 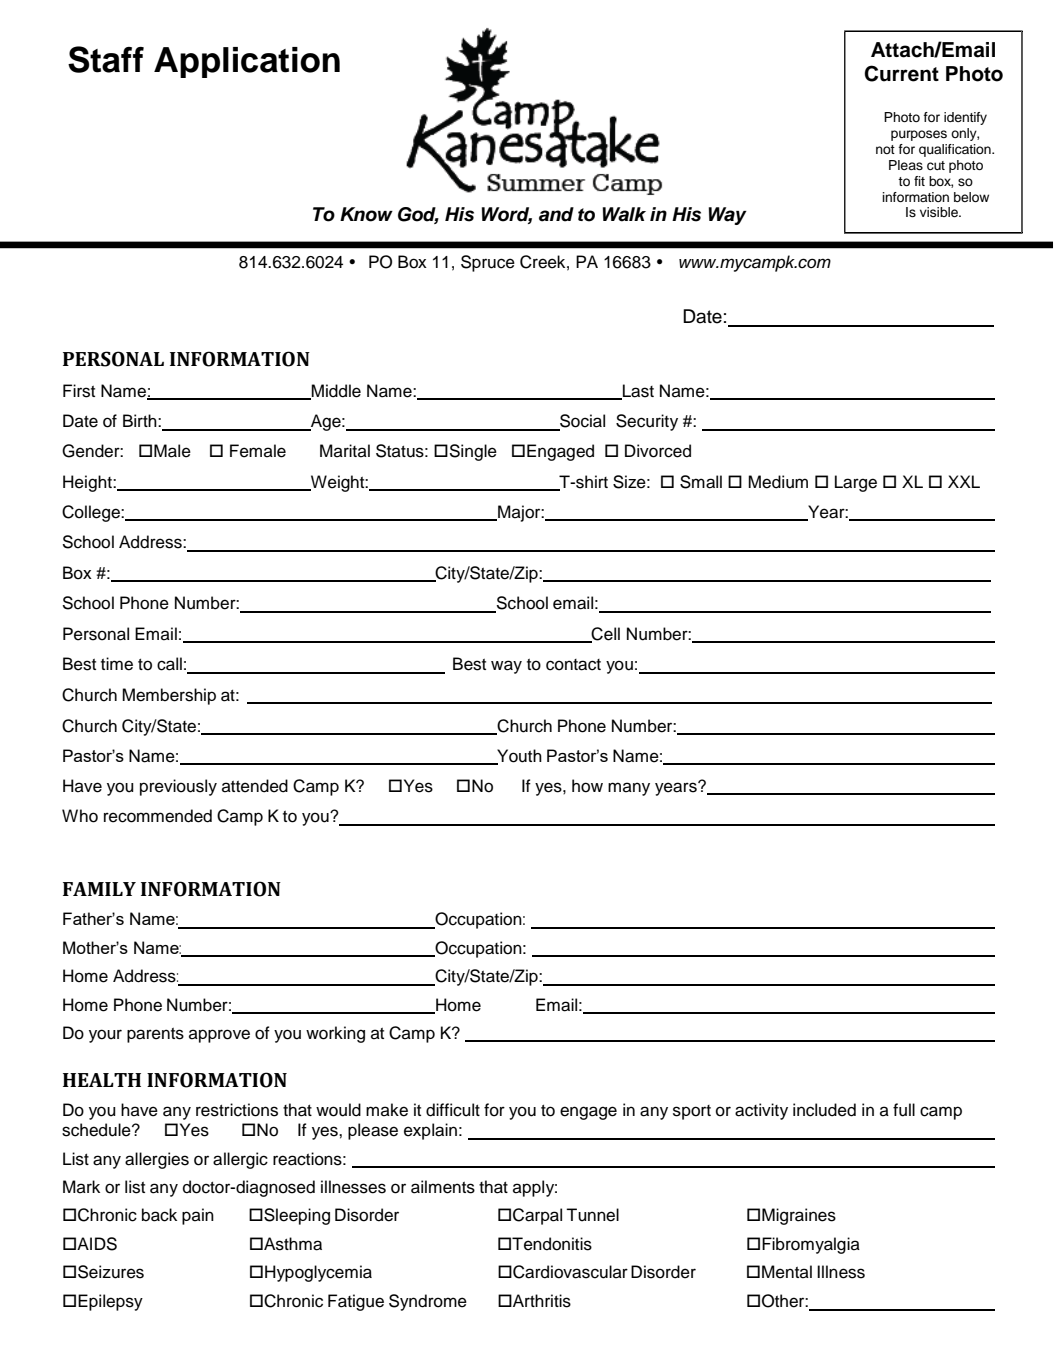 What do you see at coordinates (556, 214) in the page?
I see `and` at bounding box center [556, 214].
